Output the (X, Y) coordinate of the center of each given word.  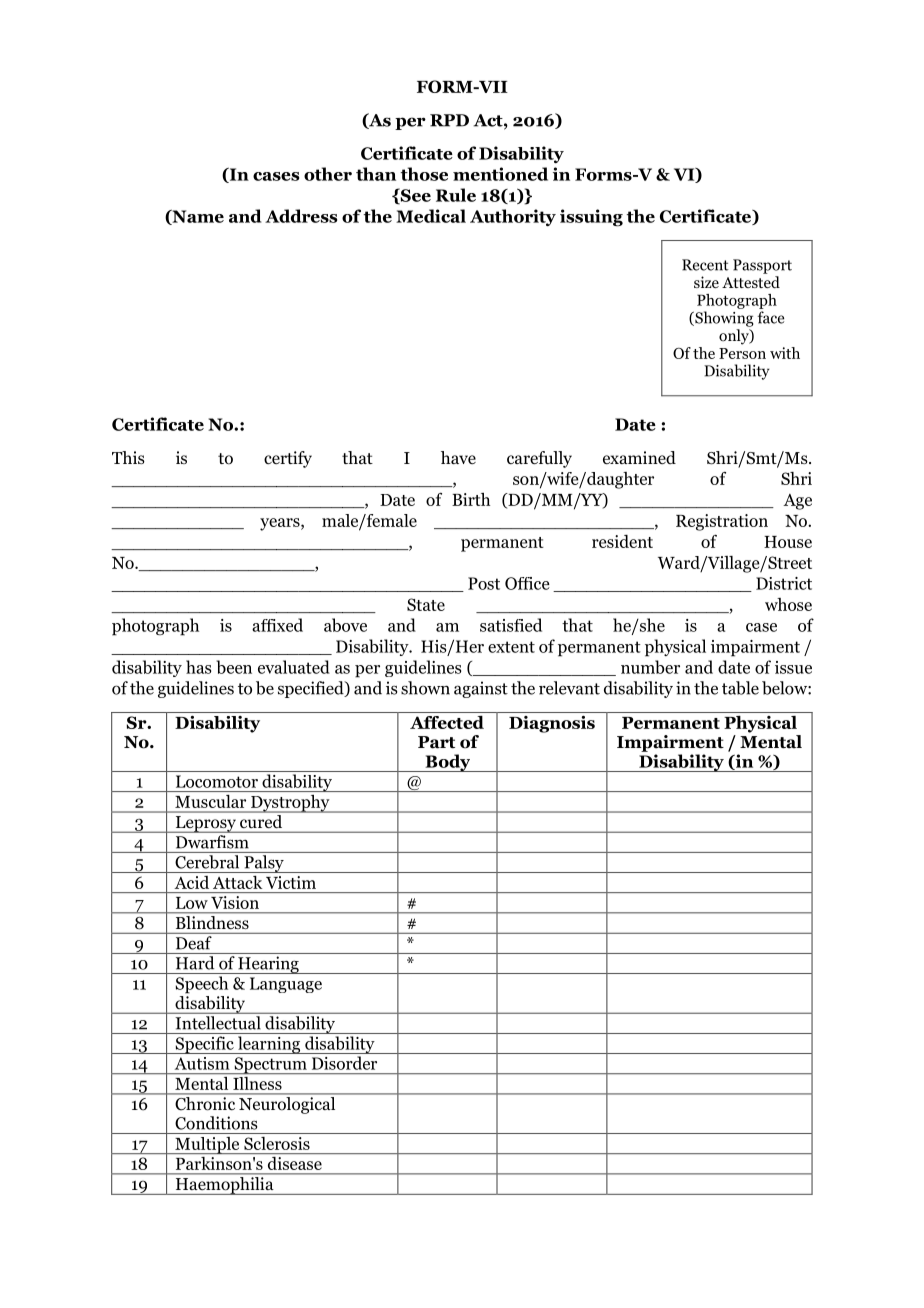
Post (484, 583)
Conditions (216, 1123)
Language (286, 985)
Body (448, 763)
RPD (449, 120)
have (458, 457)
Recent (705, 265)
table (740, 688)
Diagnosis (552, 724)
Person (742, 353)
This (128, 457)
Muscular (210, 801)
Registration (722, 522)
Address (301, 216)
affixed (277, 625)
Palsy (264, 864)
